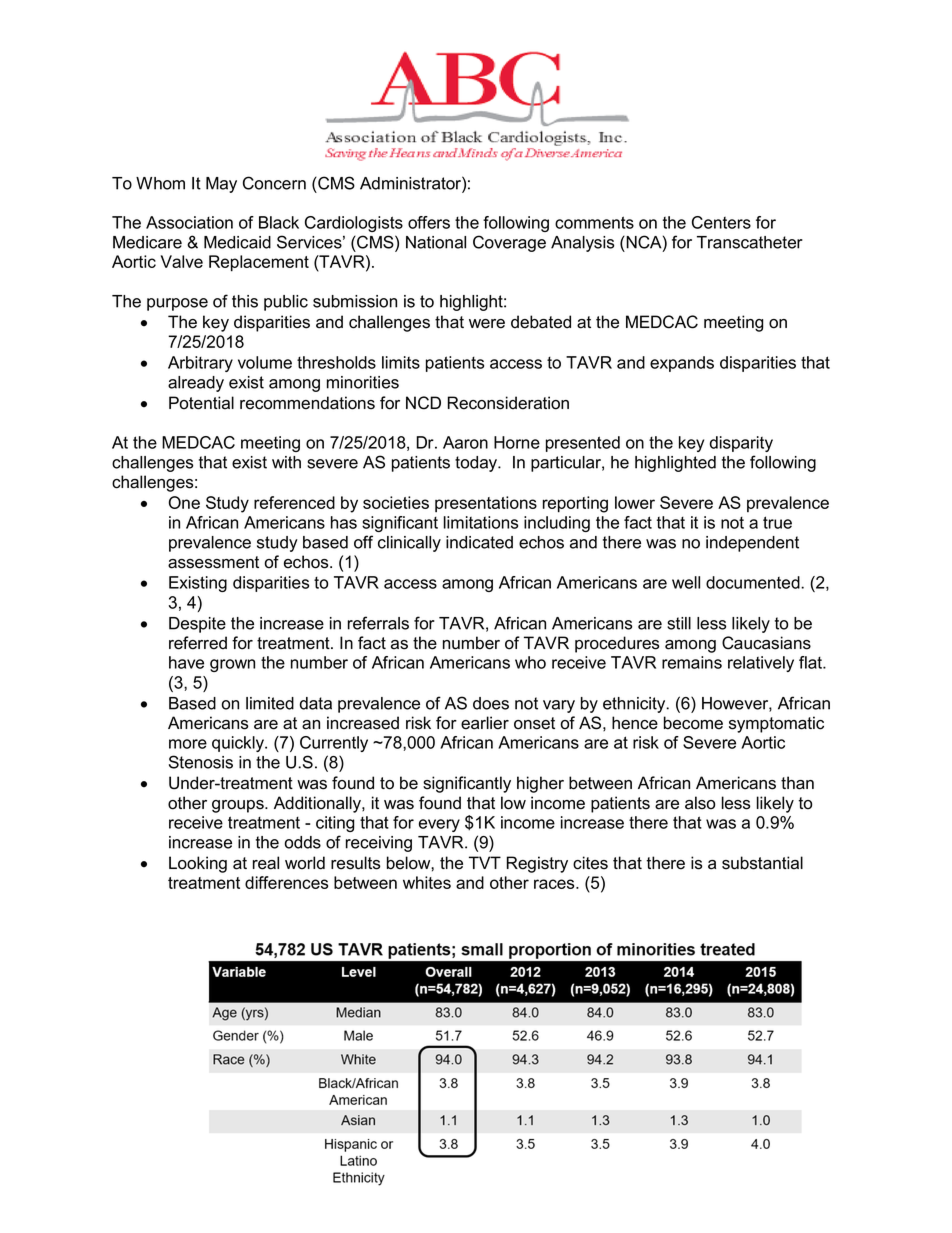  Describe the element at coordinates (752, 544) in the document. I see `independent` at that location.
